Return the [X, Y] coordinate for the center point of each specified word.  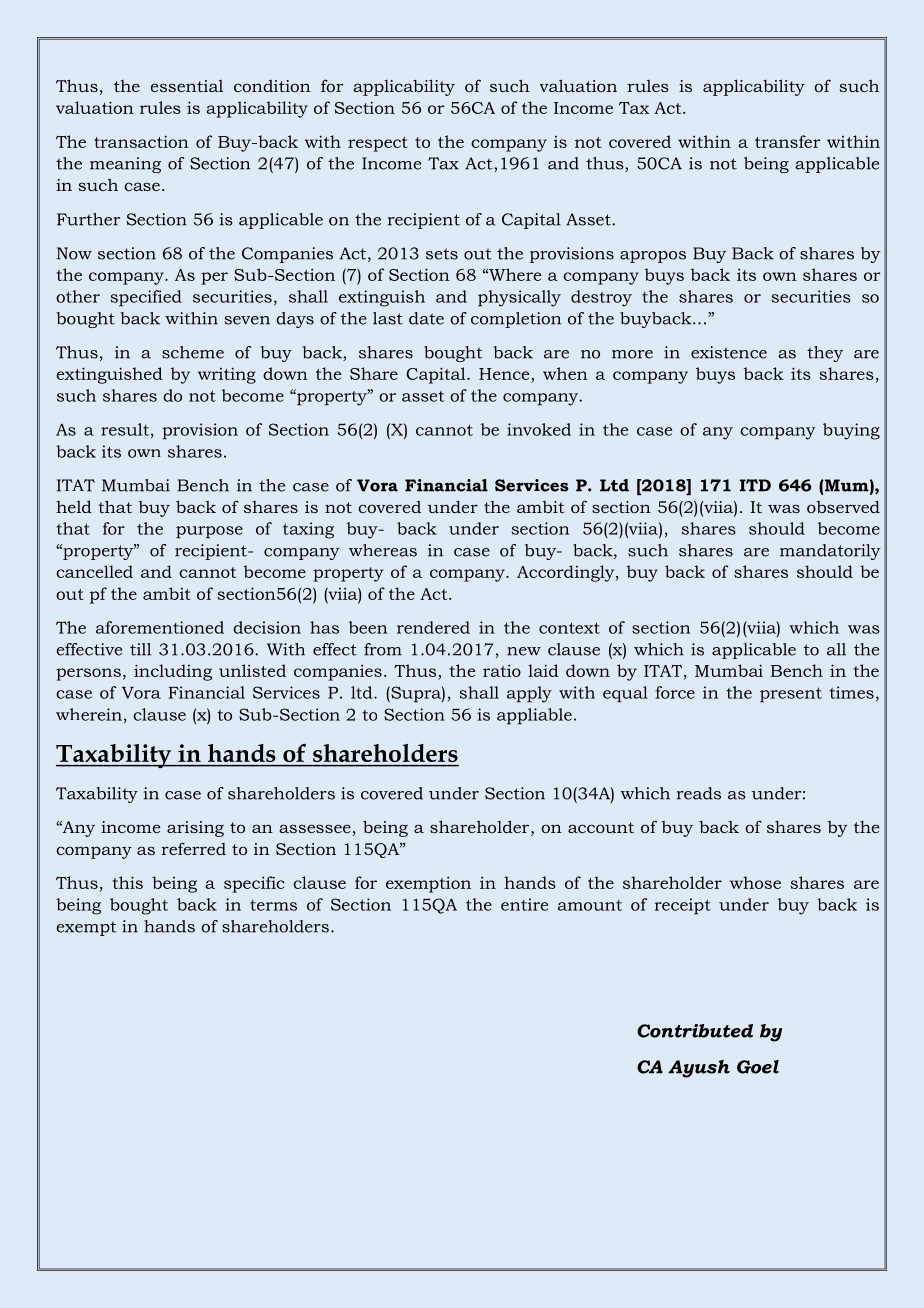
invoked [539, 429]
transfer [787, 141]
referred [193, 848]
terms [273, 905]
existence [729, 352]
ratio [502, 671]
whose [755, 882]
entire [524, 904]
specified [146, 298]
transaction [141, 141]
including [173, 672]
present [791, 695]
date [426, 318]
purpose [209, 532]
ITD [755, 485]
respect [378, 144]
